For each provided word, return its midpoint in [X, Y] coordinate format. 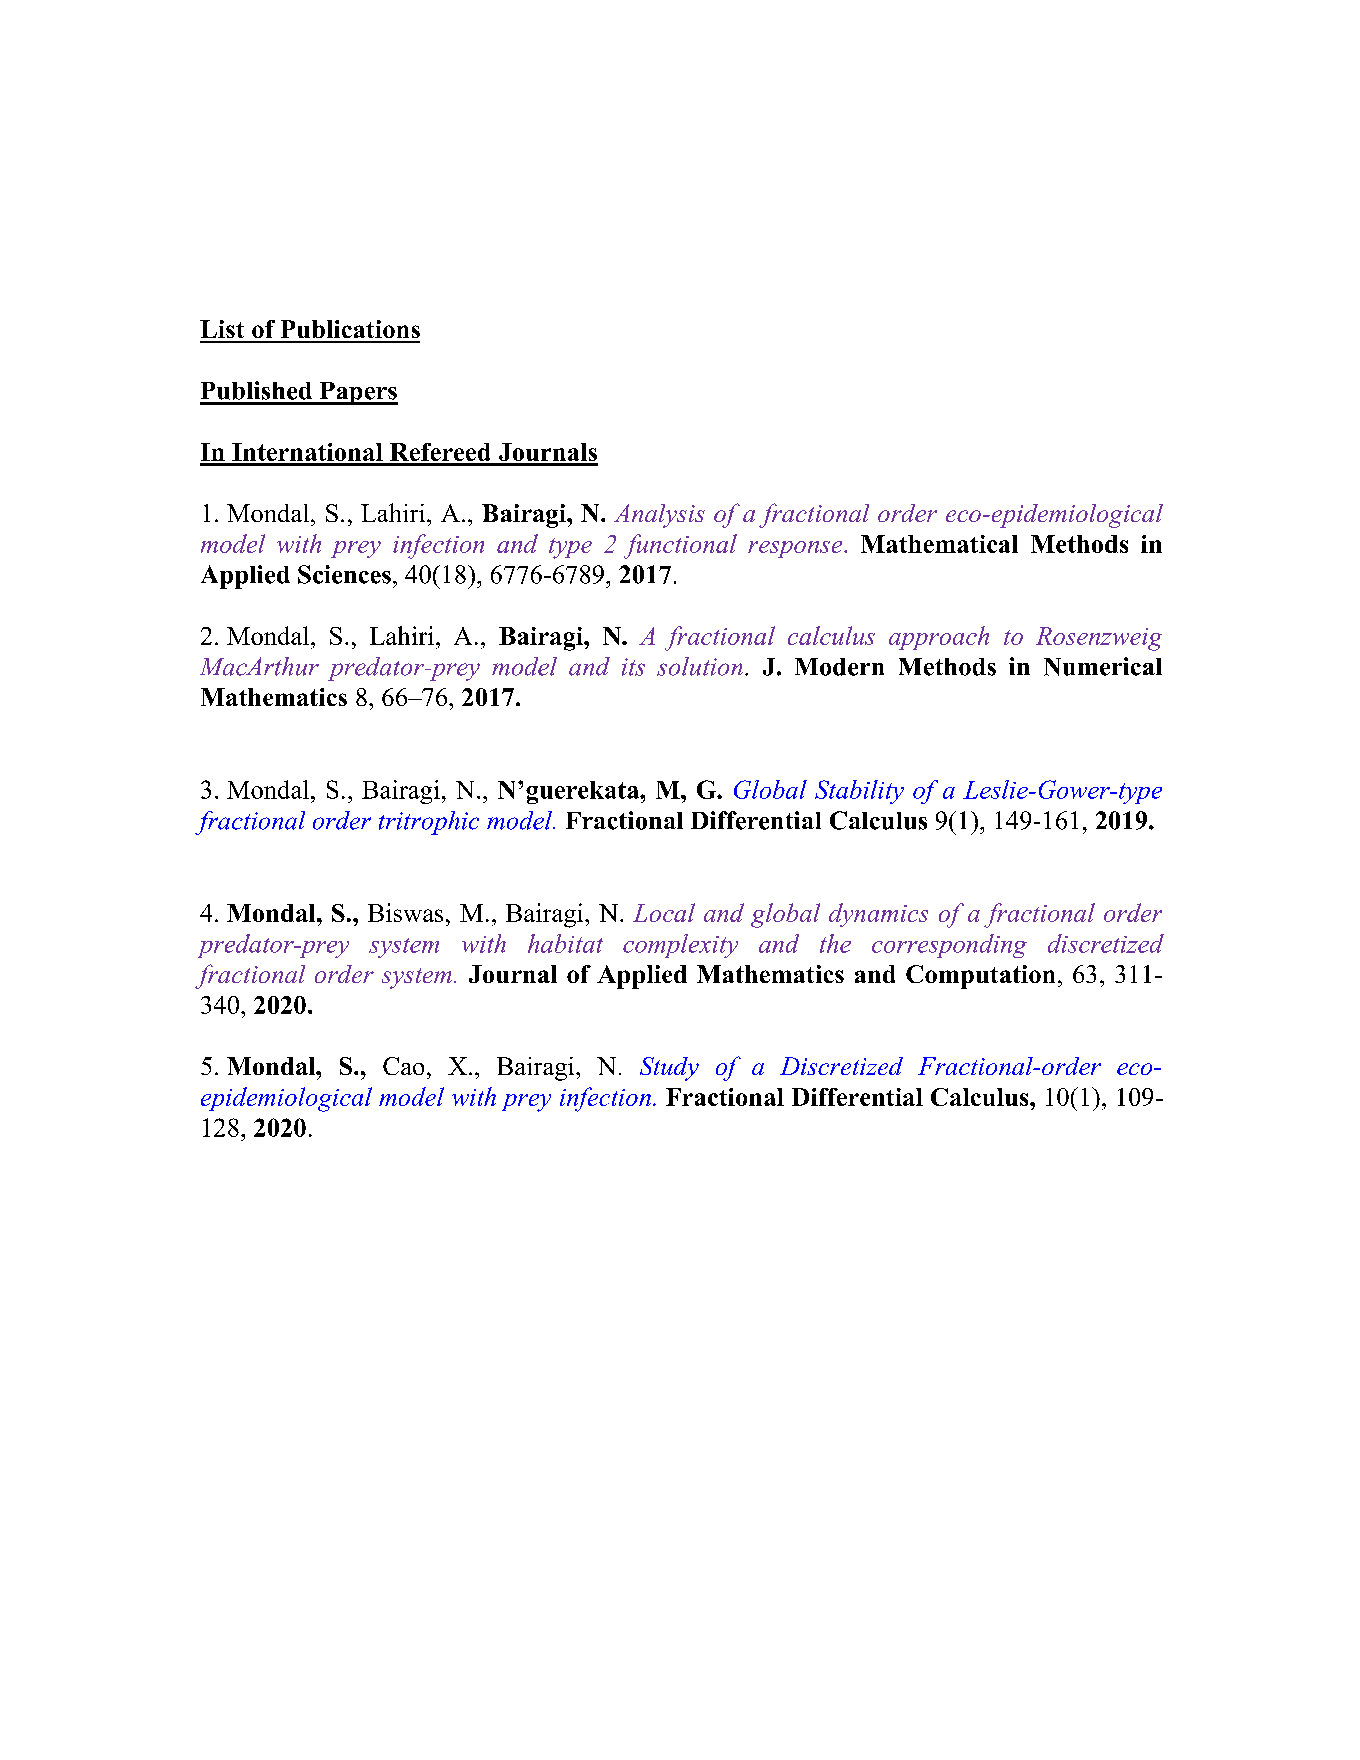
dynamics [878, 915]
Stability [859, 792]
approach [939, 638]
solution [700, 666]
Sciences [344, 574]
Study [669, 1069]
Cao [403, 1066]
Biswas [405, 912]
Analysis [659, 516]
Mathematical [939, 544]
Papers [357, 393]
